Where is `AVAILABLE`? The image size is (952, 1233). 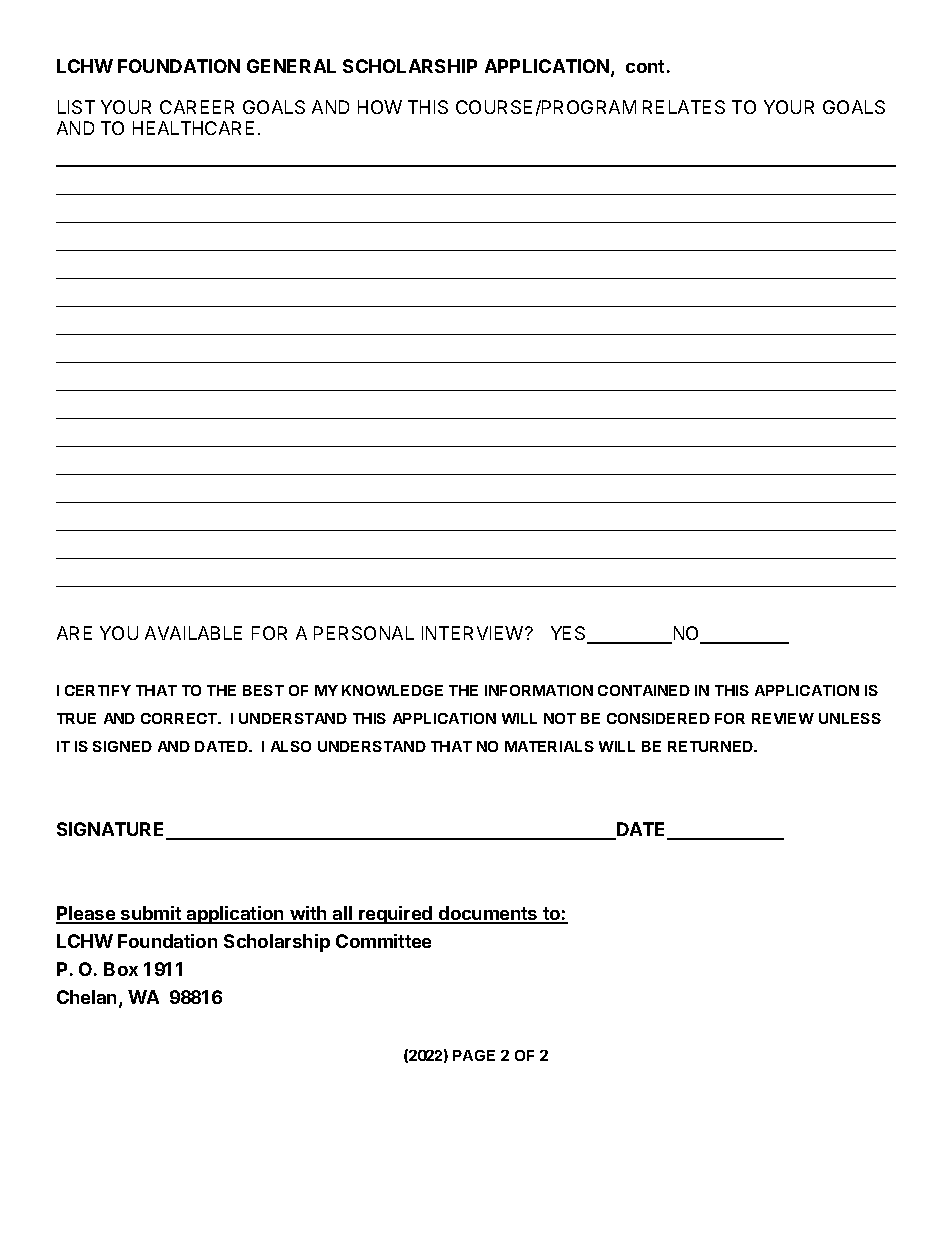
AVAILABLE is located at coordinates (193, 633).
